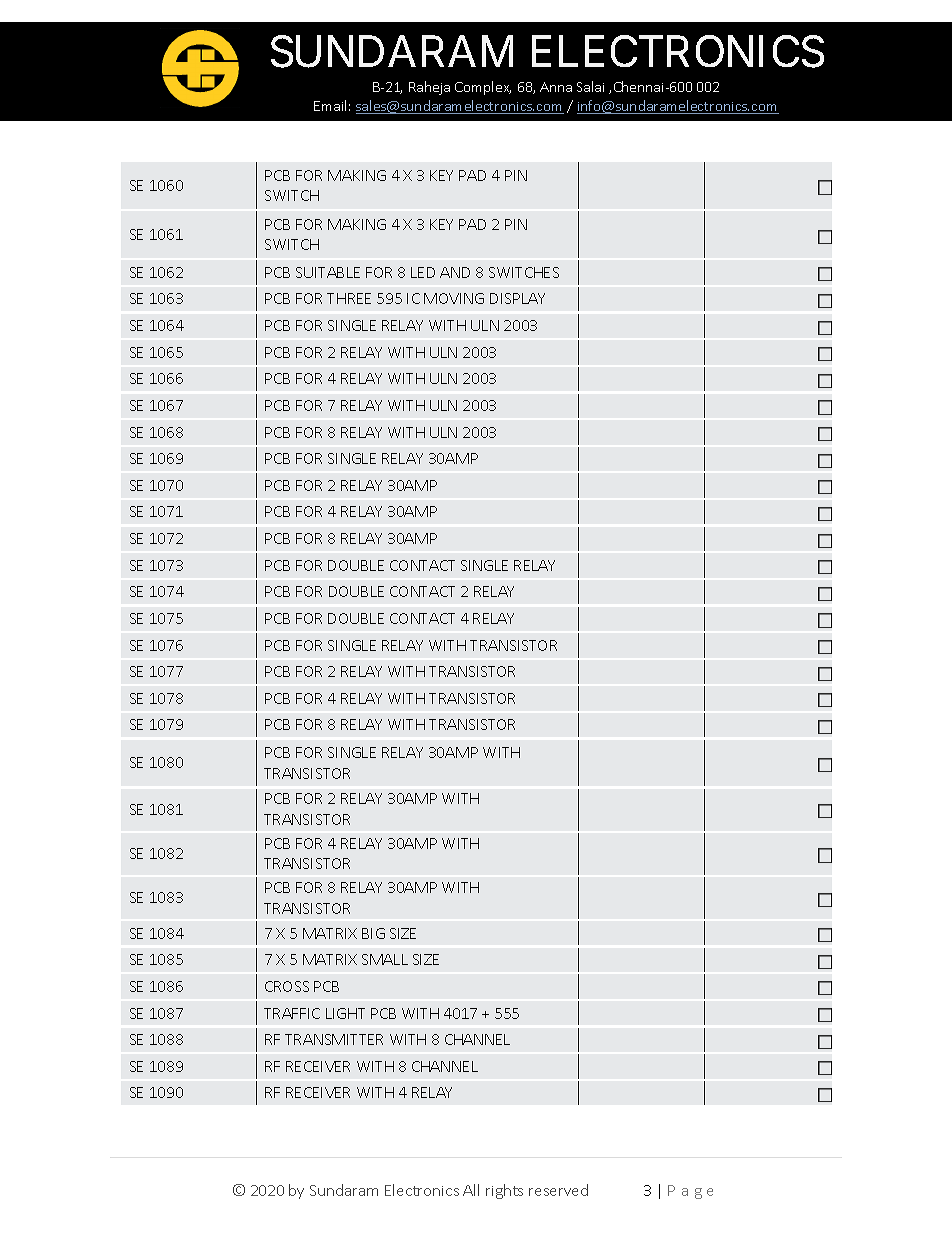 This screenshot has width=952, height=1233. Describe the element at coordinates (330, 105) in the screenshot. I see `Email` at that location.
